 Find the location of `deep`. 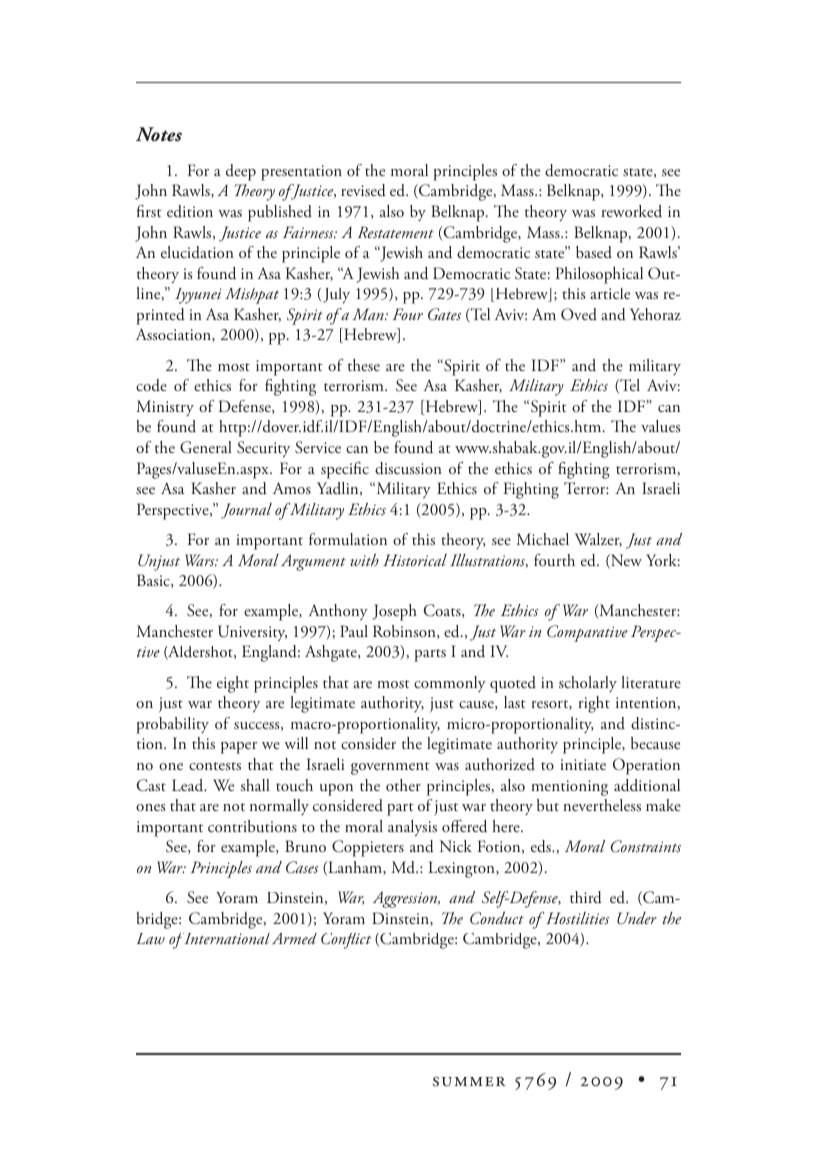

deep is located at coordinates (241, 172).
